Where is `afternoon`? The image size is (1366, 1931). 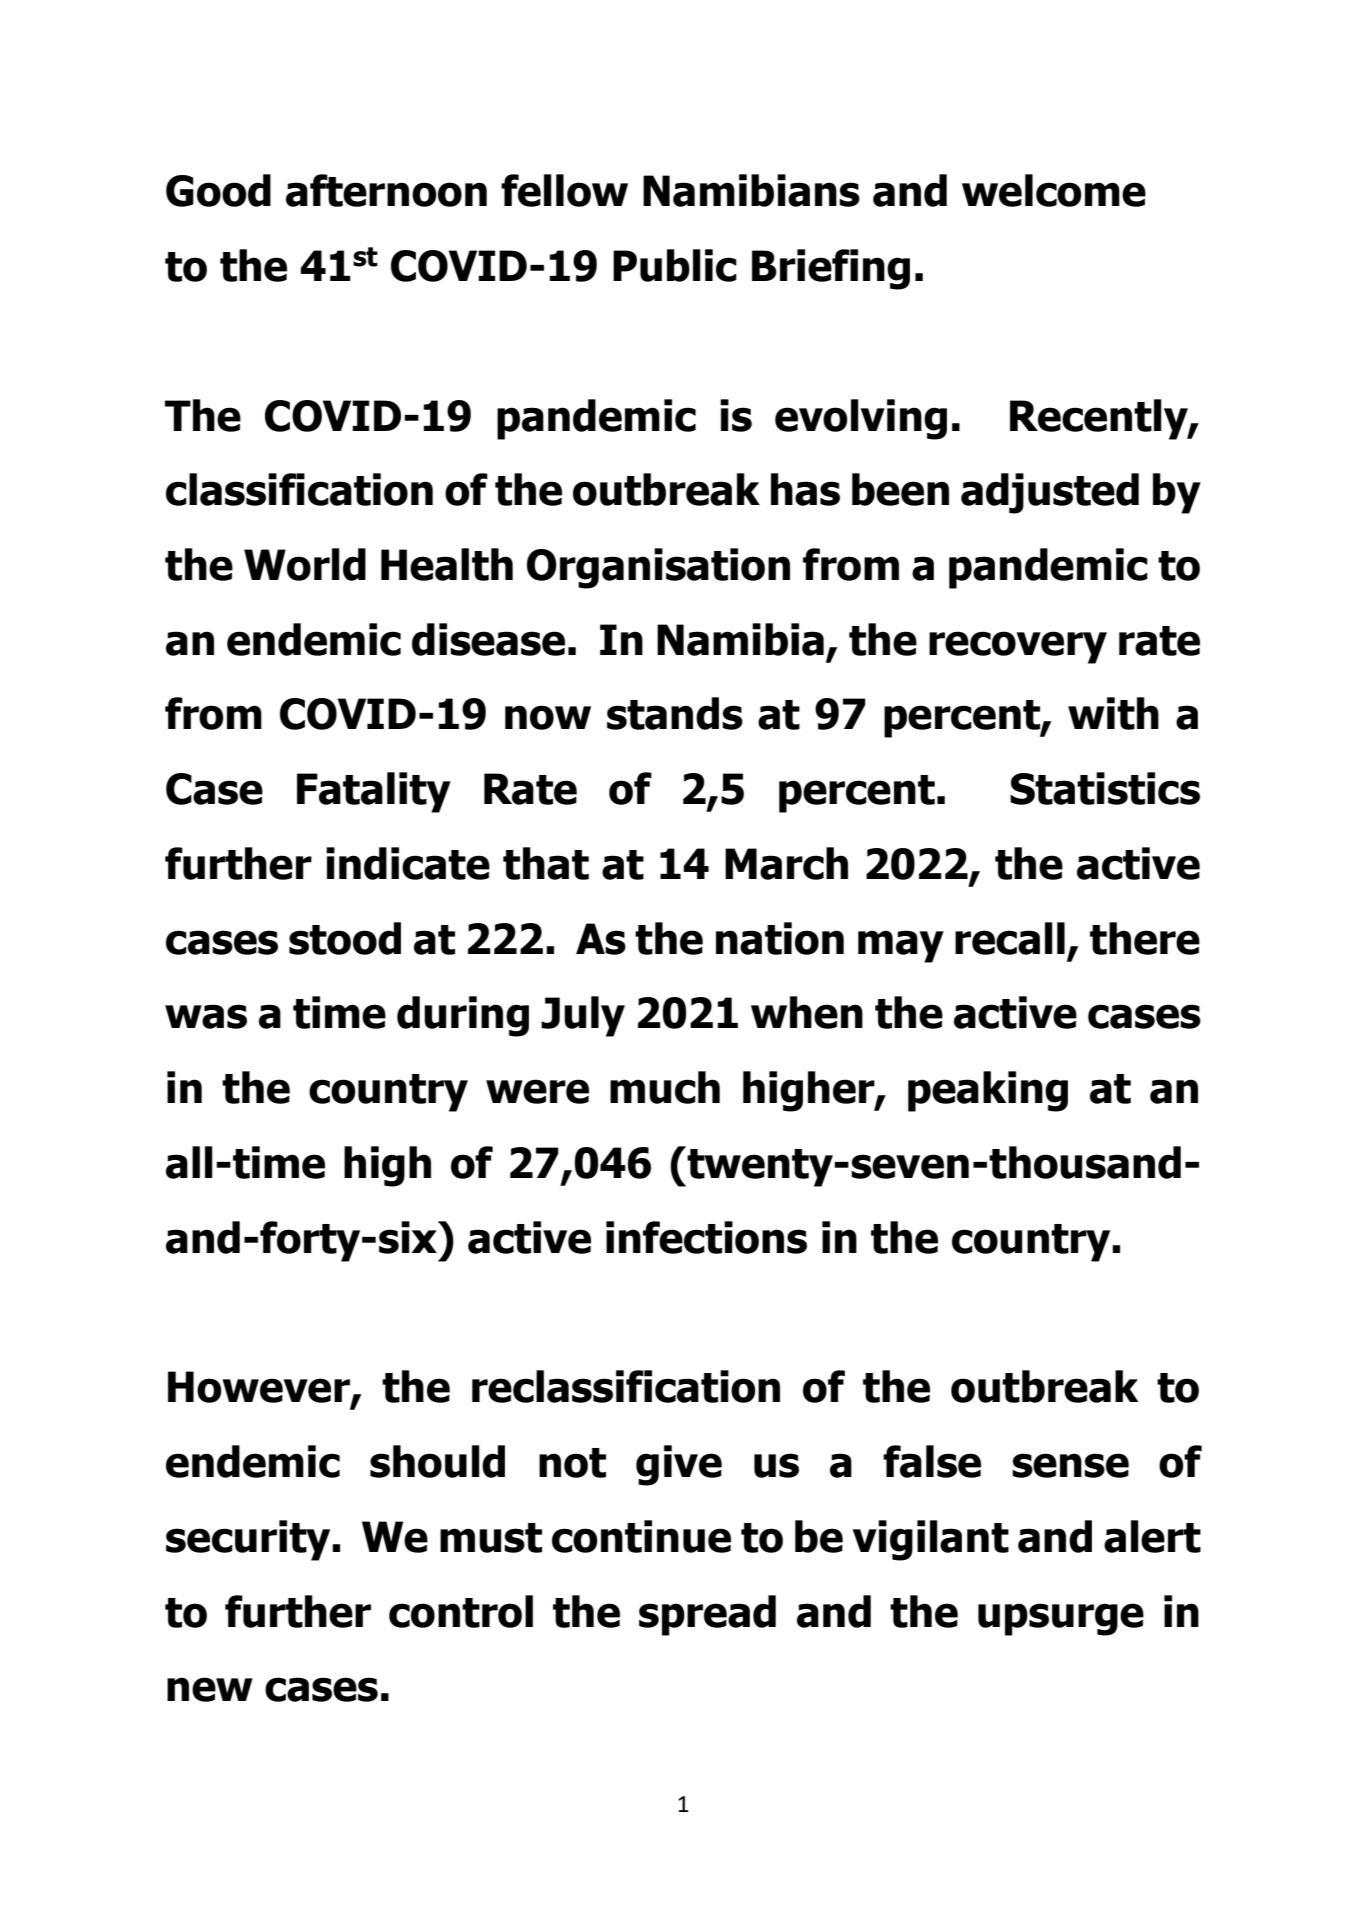
afternoon is located at coordinates (386, 190).
